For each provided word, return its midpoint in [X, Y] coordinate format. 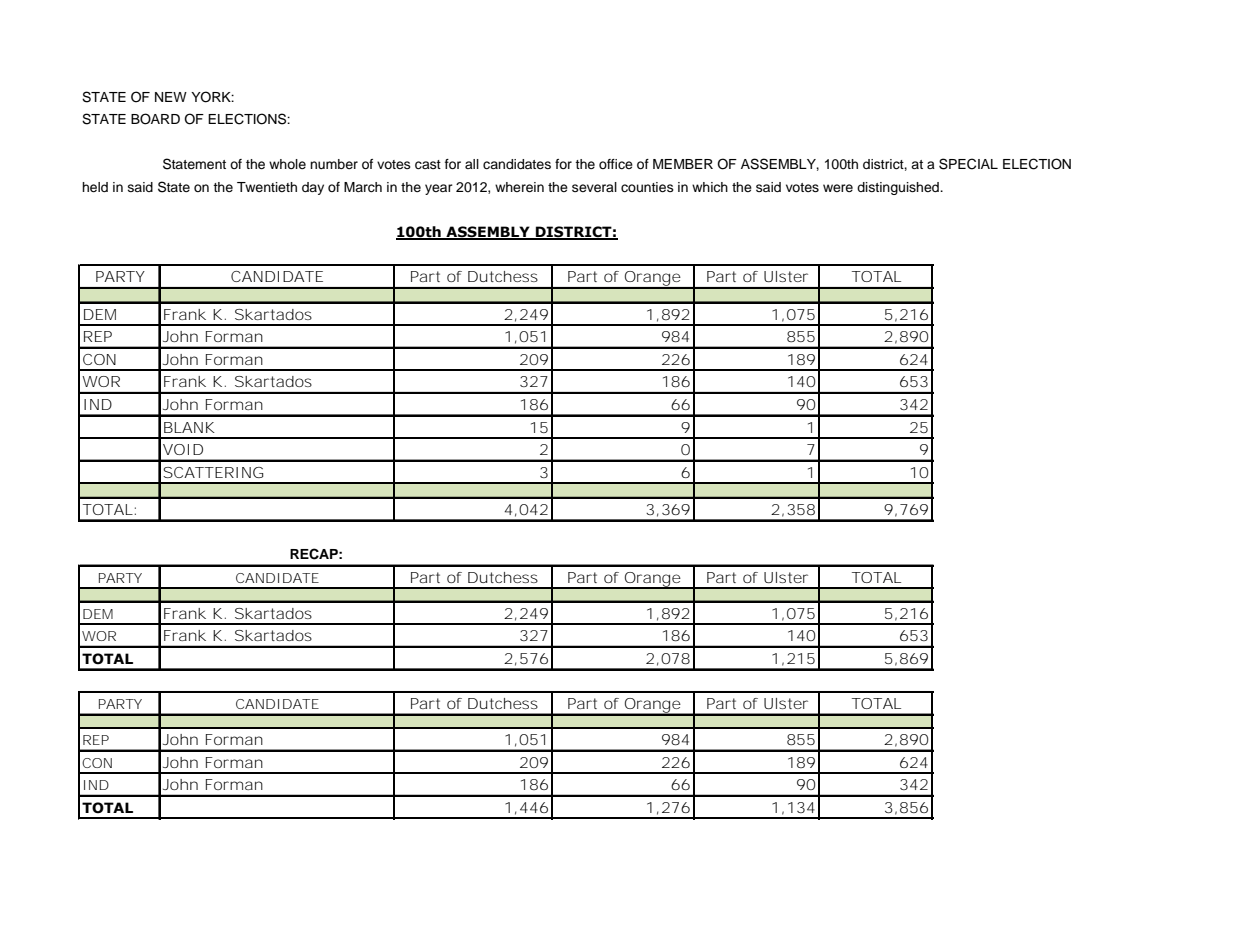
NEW [171, 97]
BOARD [155, 119]
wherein [519, 187]
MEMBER [683, 164]
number [334, 164]
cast [428, 165]
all [472, 164]
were [838, 188]
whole [287, 164]
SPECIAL [968, 164]
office [616, 164]
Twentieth [267, 187]
